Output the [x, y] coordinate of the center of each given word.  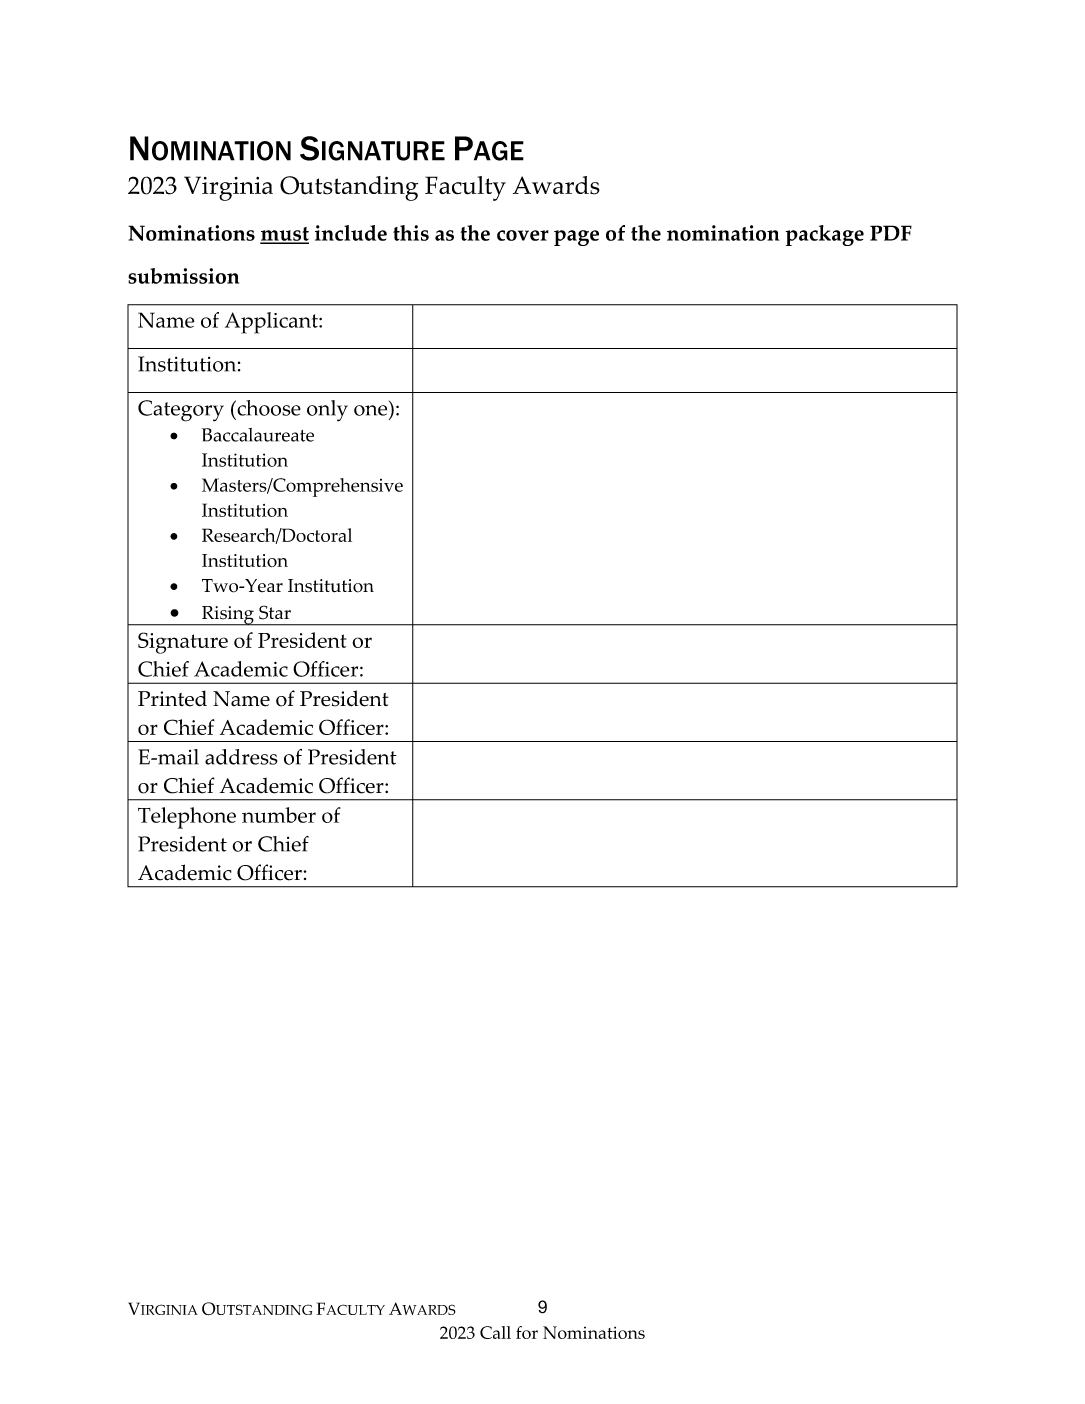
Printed [172, 698]
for [527, 1332]
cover [523, 235]
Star [275, 612]
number [279, 815]
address [241, 757]
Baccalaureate [258, 435]
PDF [891, 233]
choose [268, 408]
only [327, 411]
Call [495, 1332]
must [284, 235]
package [825, 235]
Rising [227, 616]
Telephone [187, 818]
